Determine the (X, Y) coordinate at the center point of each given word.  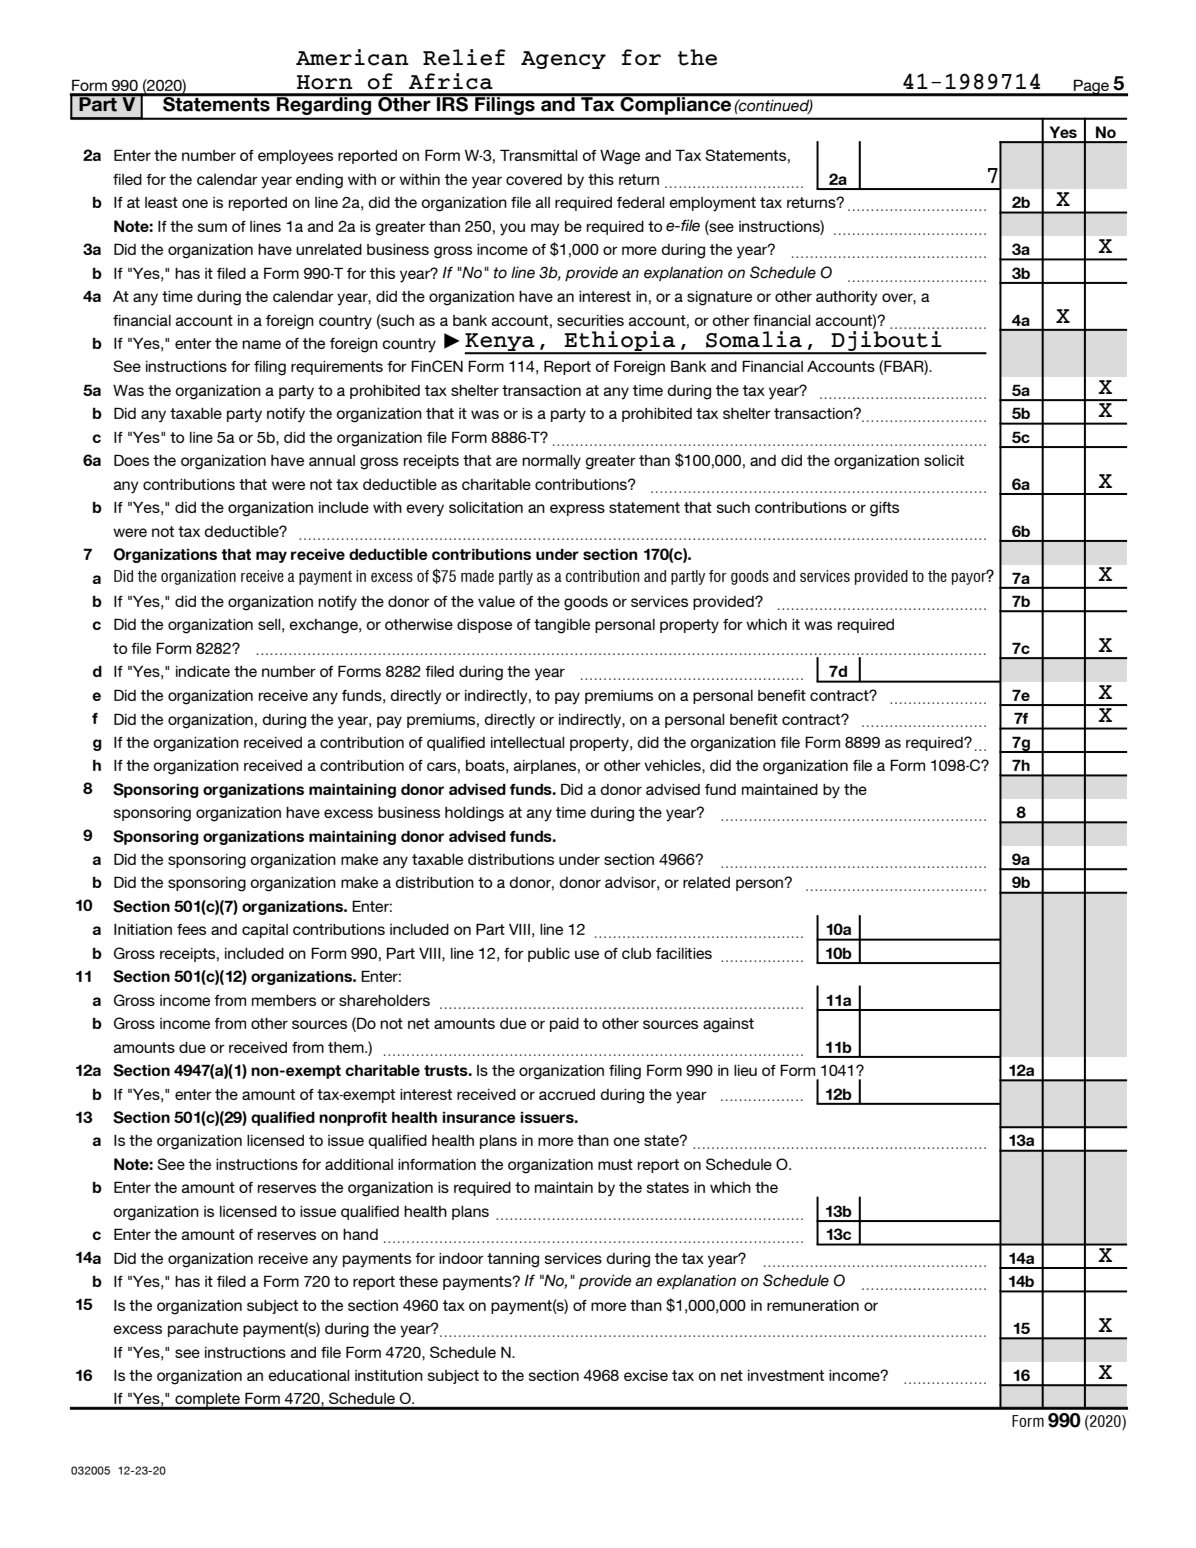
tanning (513, 1260)
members (284, 1000)
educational (309, 1375)
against (728, 1025)
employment (712, 204)
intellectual (528, 742)
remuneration (813, 1305)
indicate (203, 671)
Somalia (754, 339)
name (261, 344)
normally (551, 462)
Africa (451, 81)
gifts (884, 509)
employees (295, 157)
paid (564, 1025)
